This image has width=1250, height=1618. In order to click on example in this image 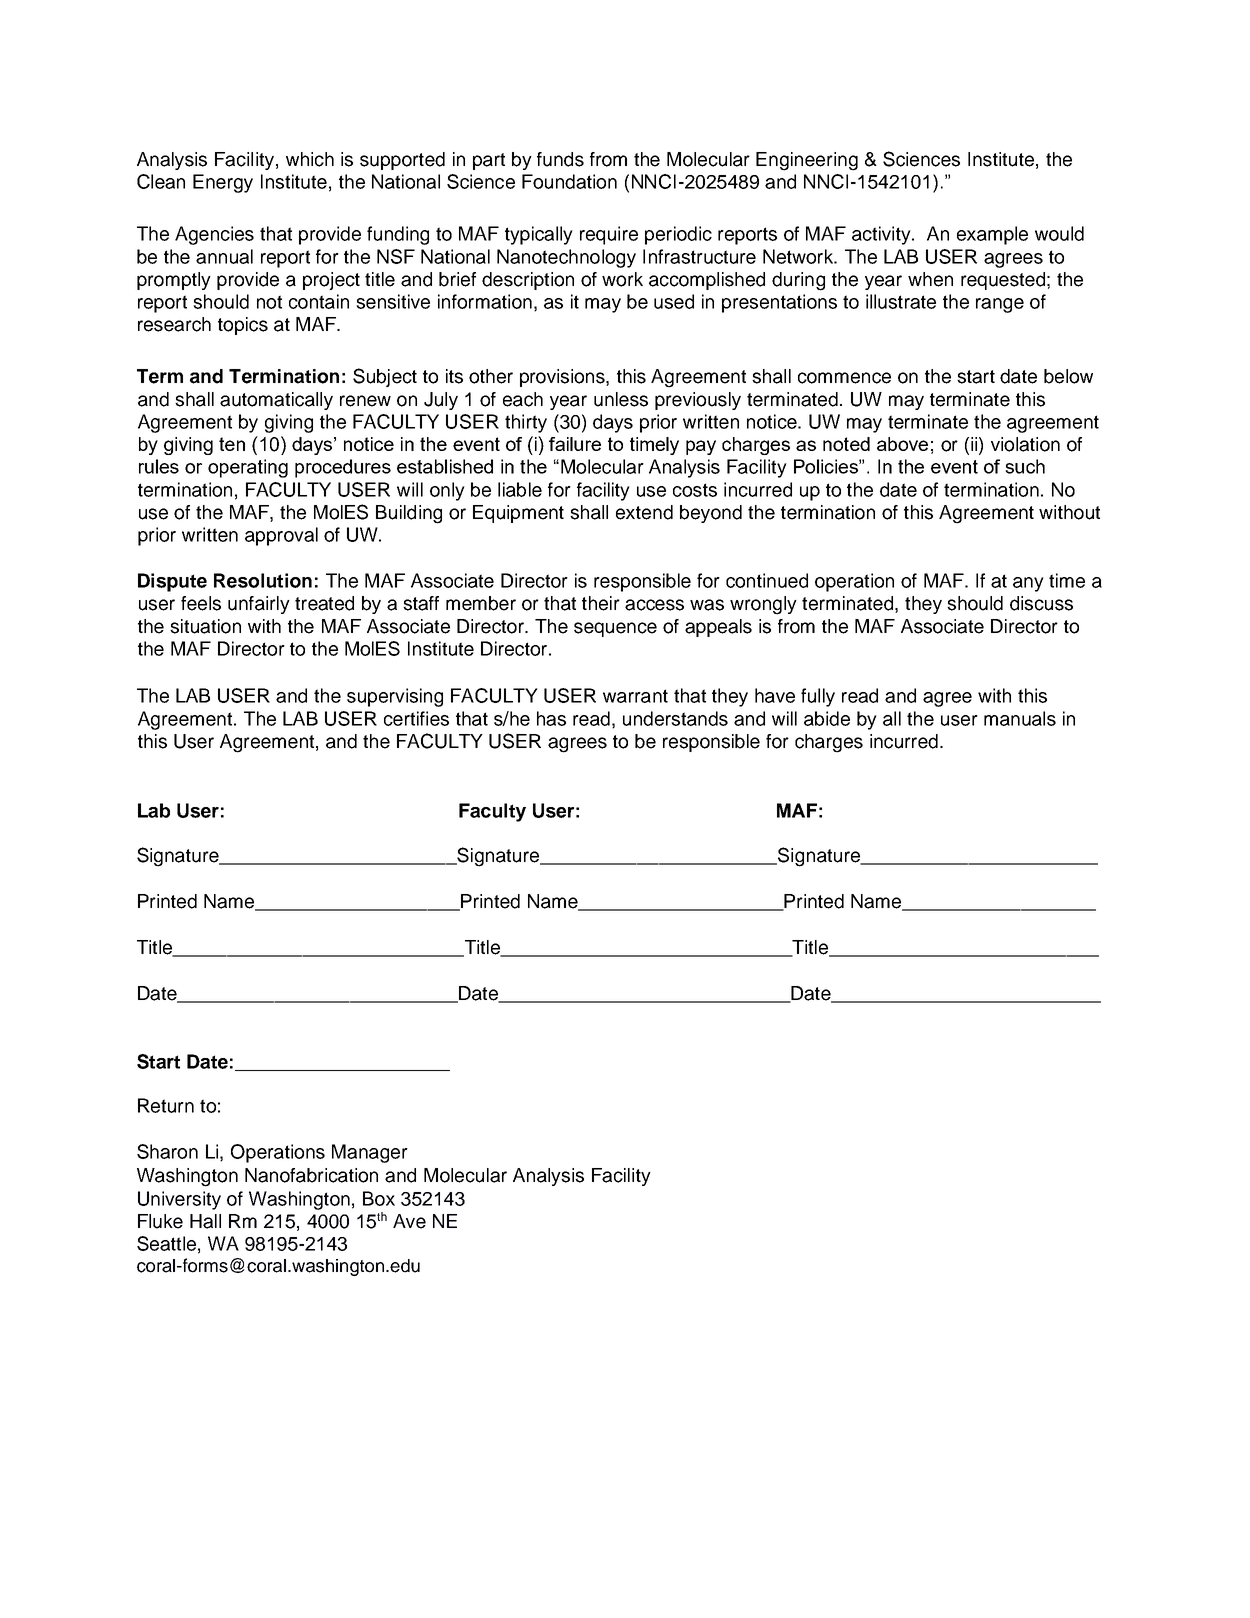, I will do `click(992, 235)`.
